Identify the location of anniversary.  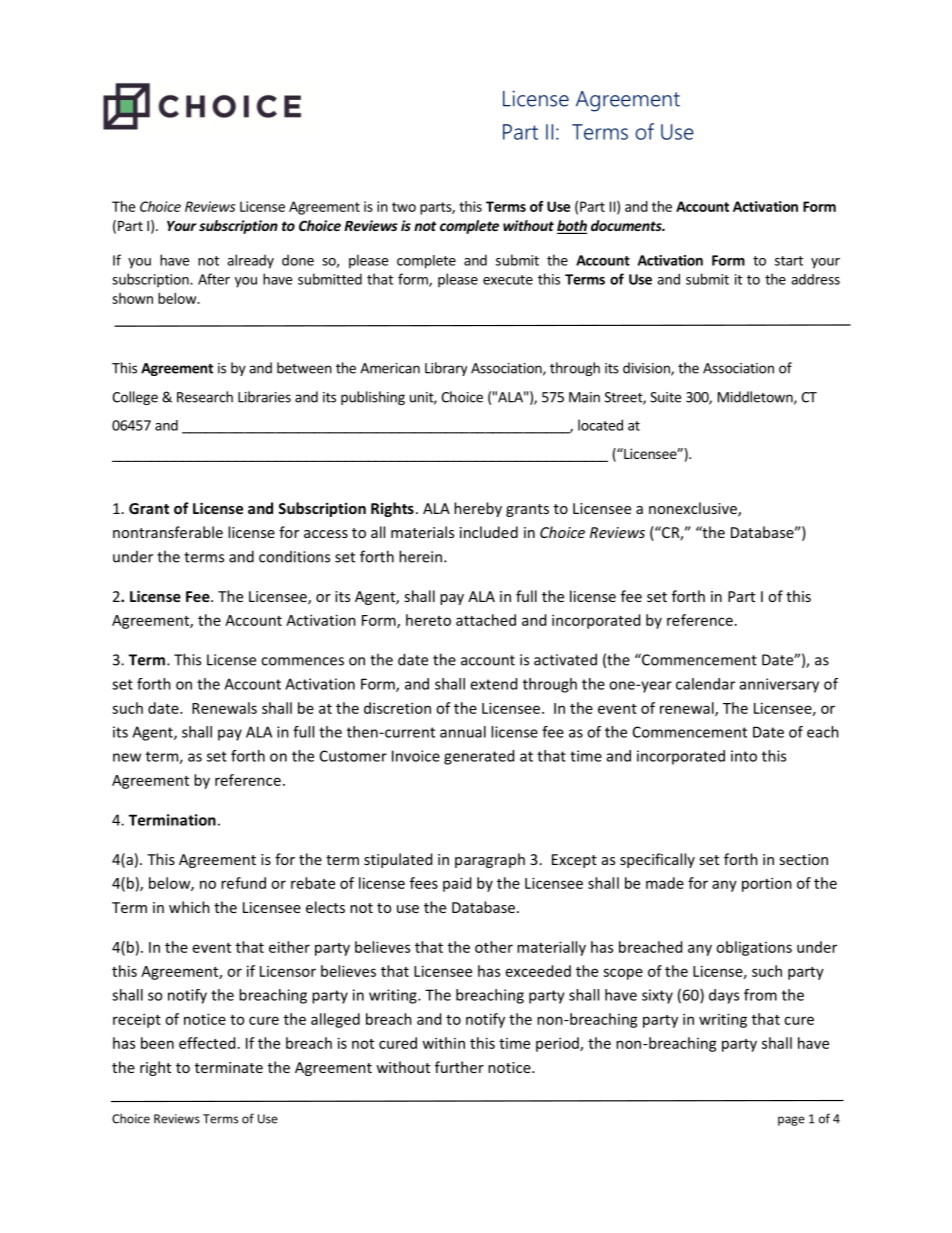
(779, 685).
